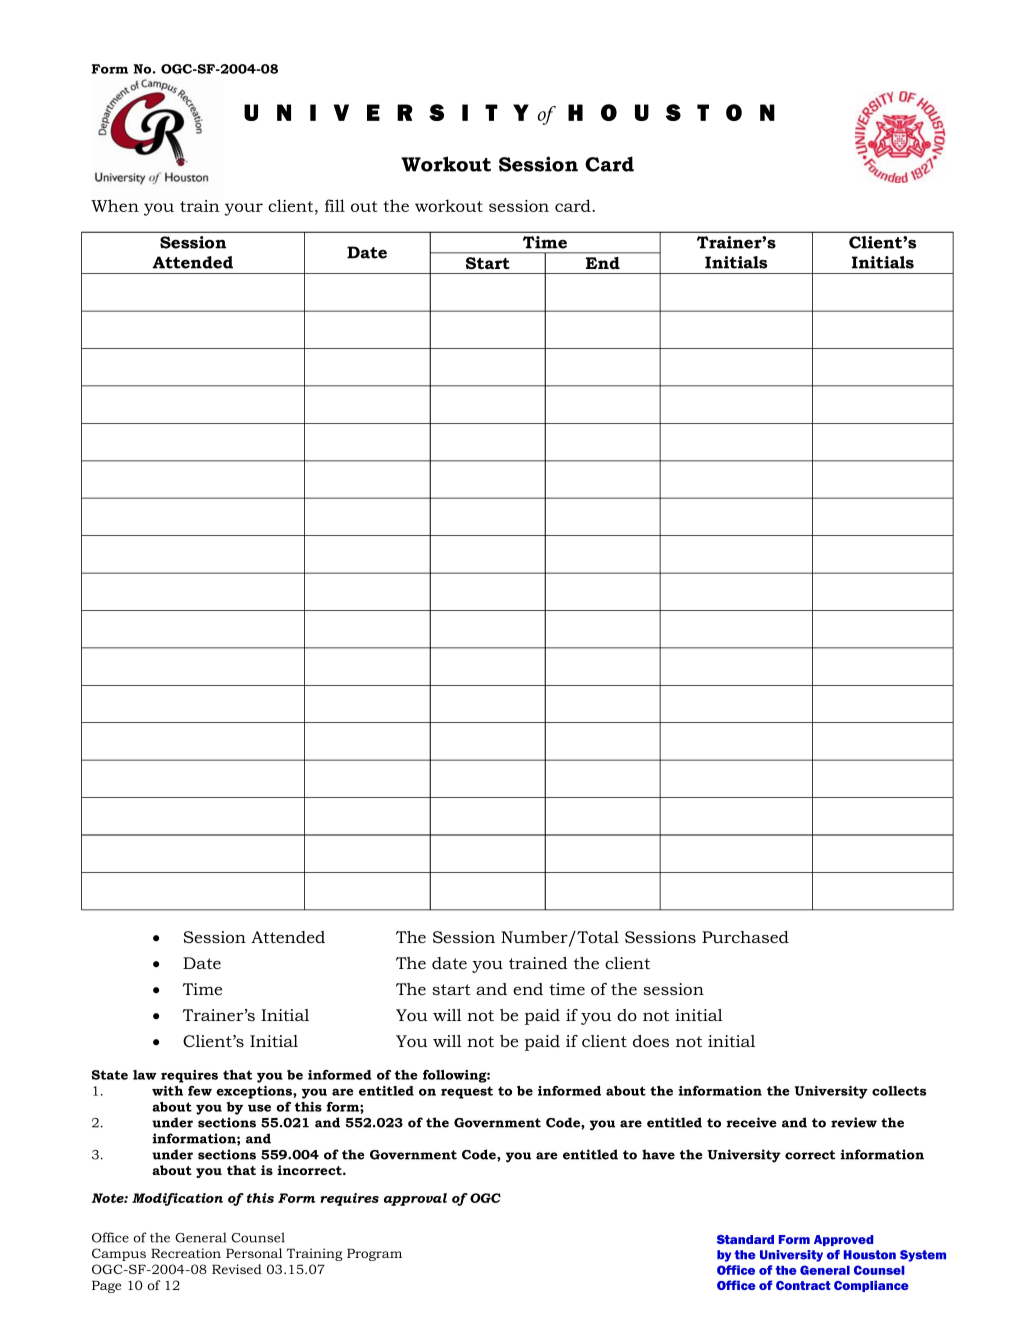  What do you see at coordinates (745, 937) in the page?
I see `Purchased` at bounding box center [745, 937].
